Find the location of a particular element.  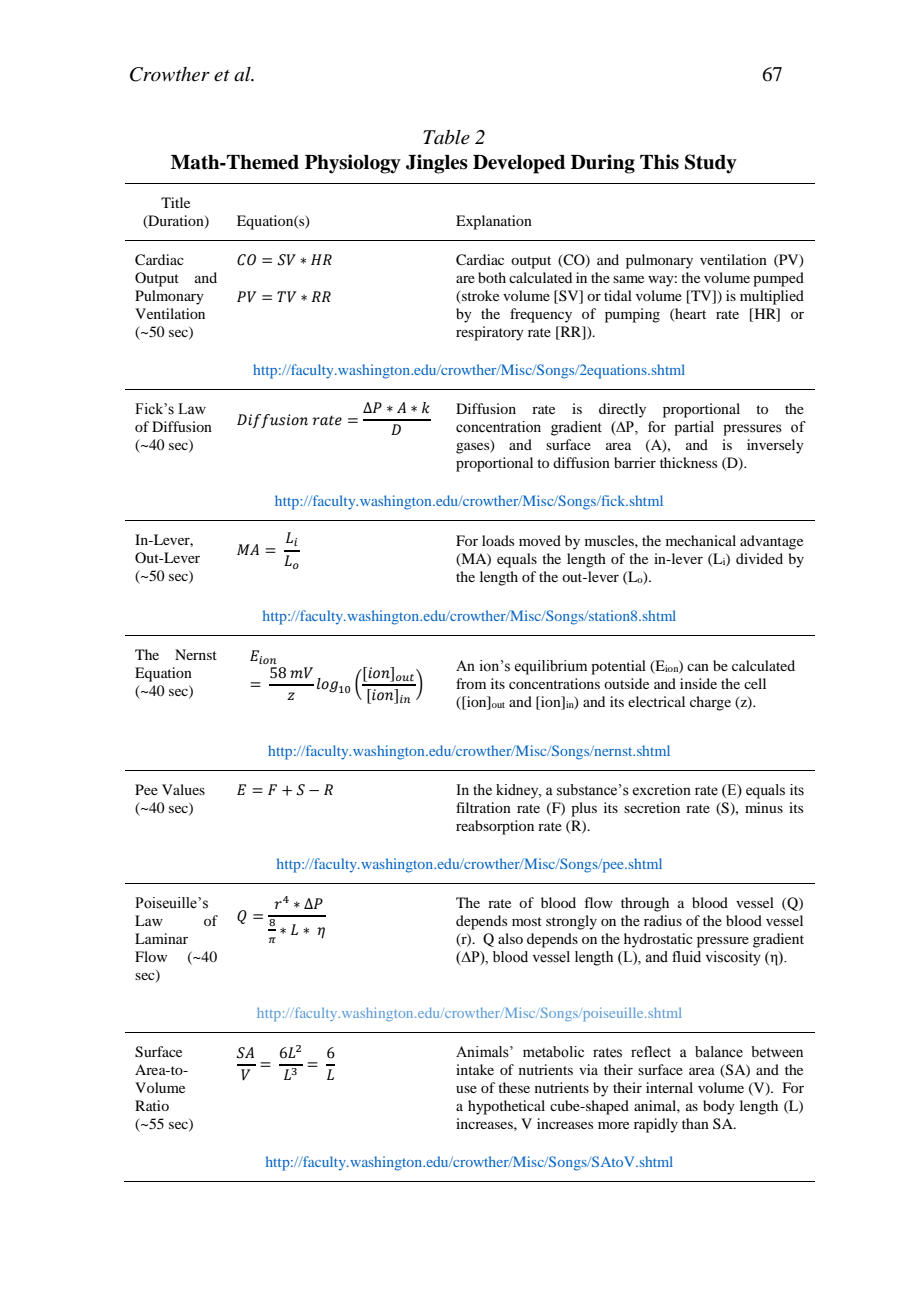

moved is located at coordinates (540, 540).
